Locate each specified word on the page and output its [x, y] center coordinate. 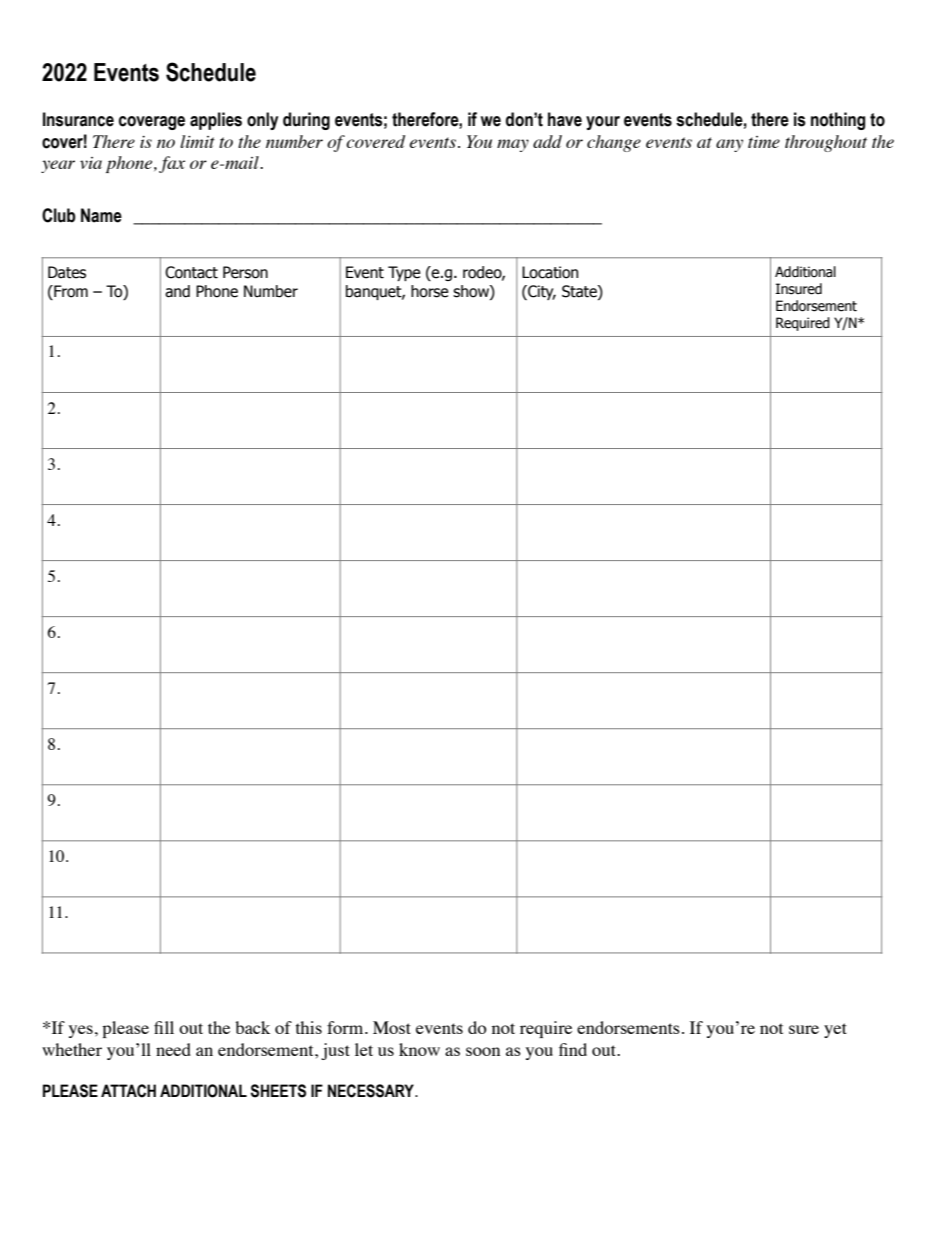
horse [430, 291]
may [513, 145]
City [541, 292]
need [173, 1049]
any [729, 145]
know [419, 1049]
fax [172, 164]
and [177, 291]
